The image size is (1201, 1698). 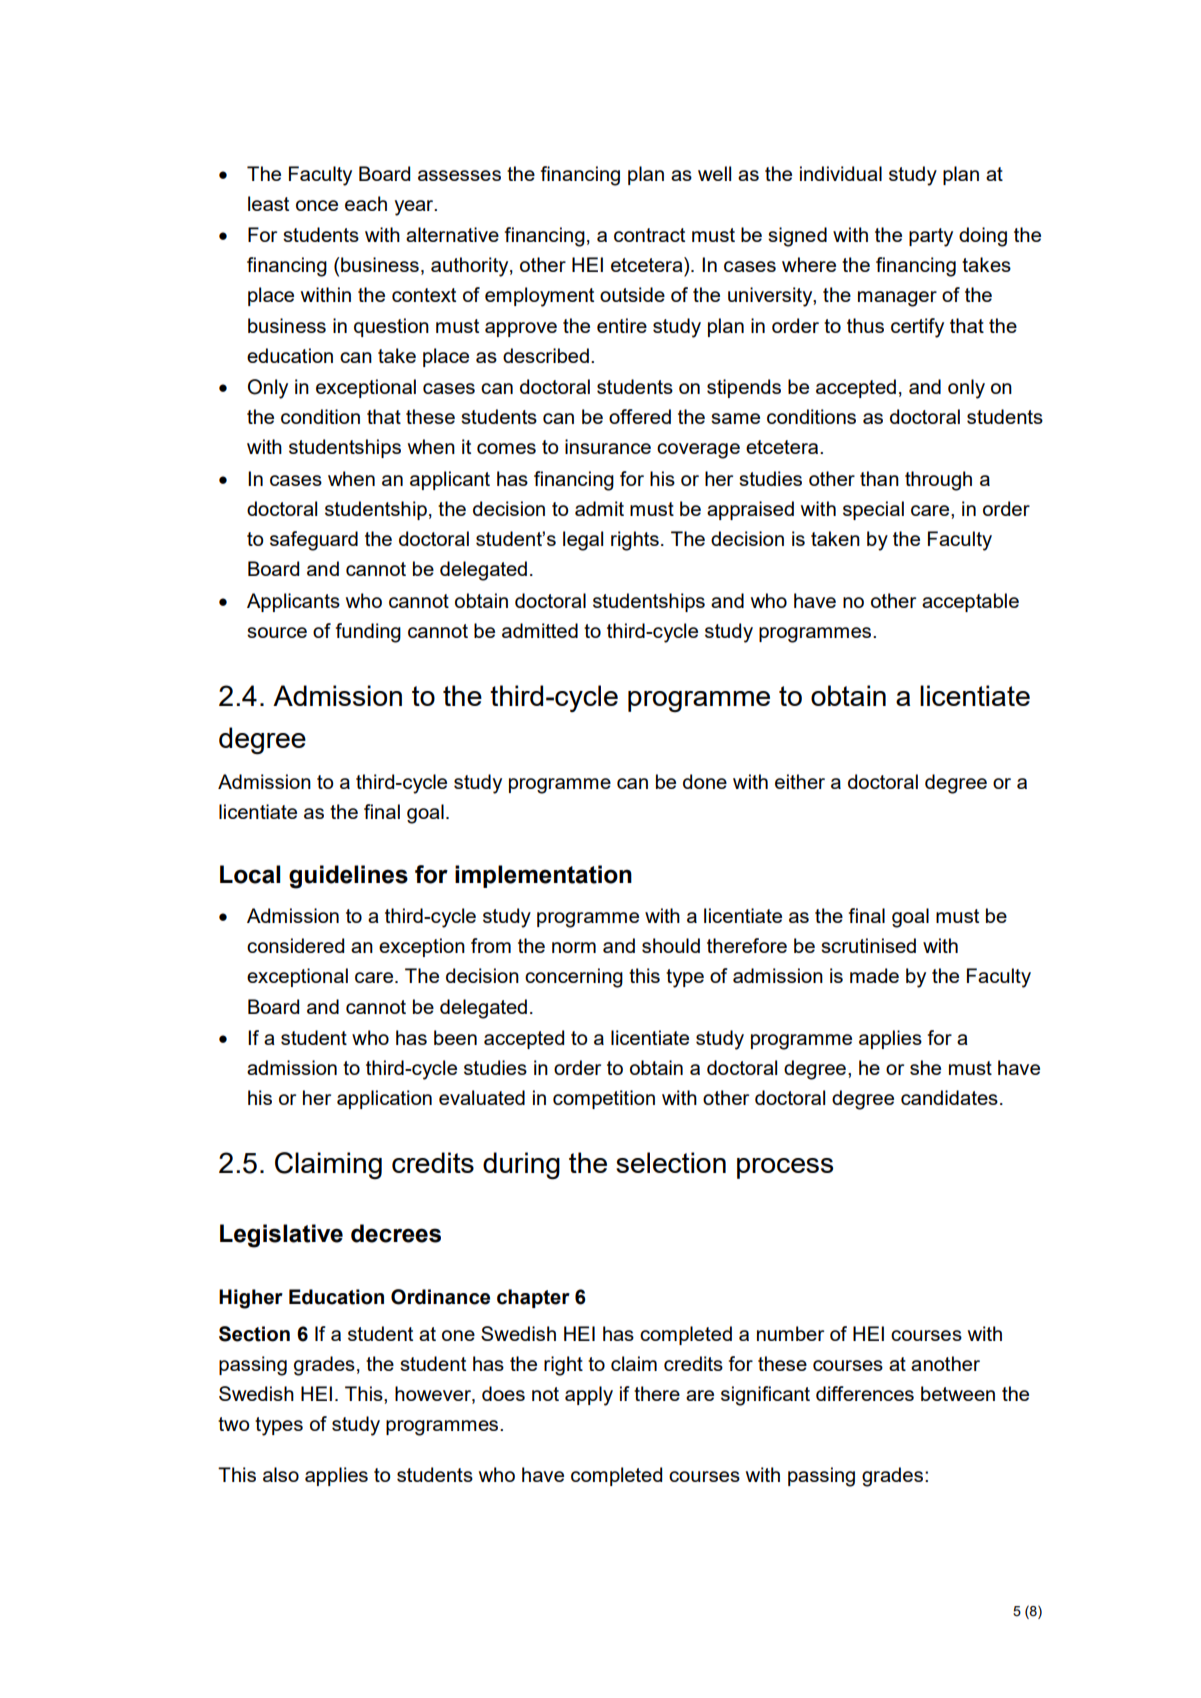 What do you see at coordinates (604, 1099) in the screenshot?
I see `competition` at bounding box center [604, 1099].
